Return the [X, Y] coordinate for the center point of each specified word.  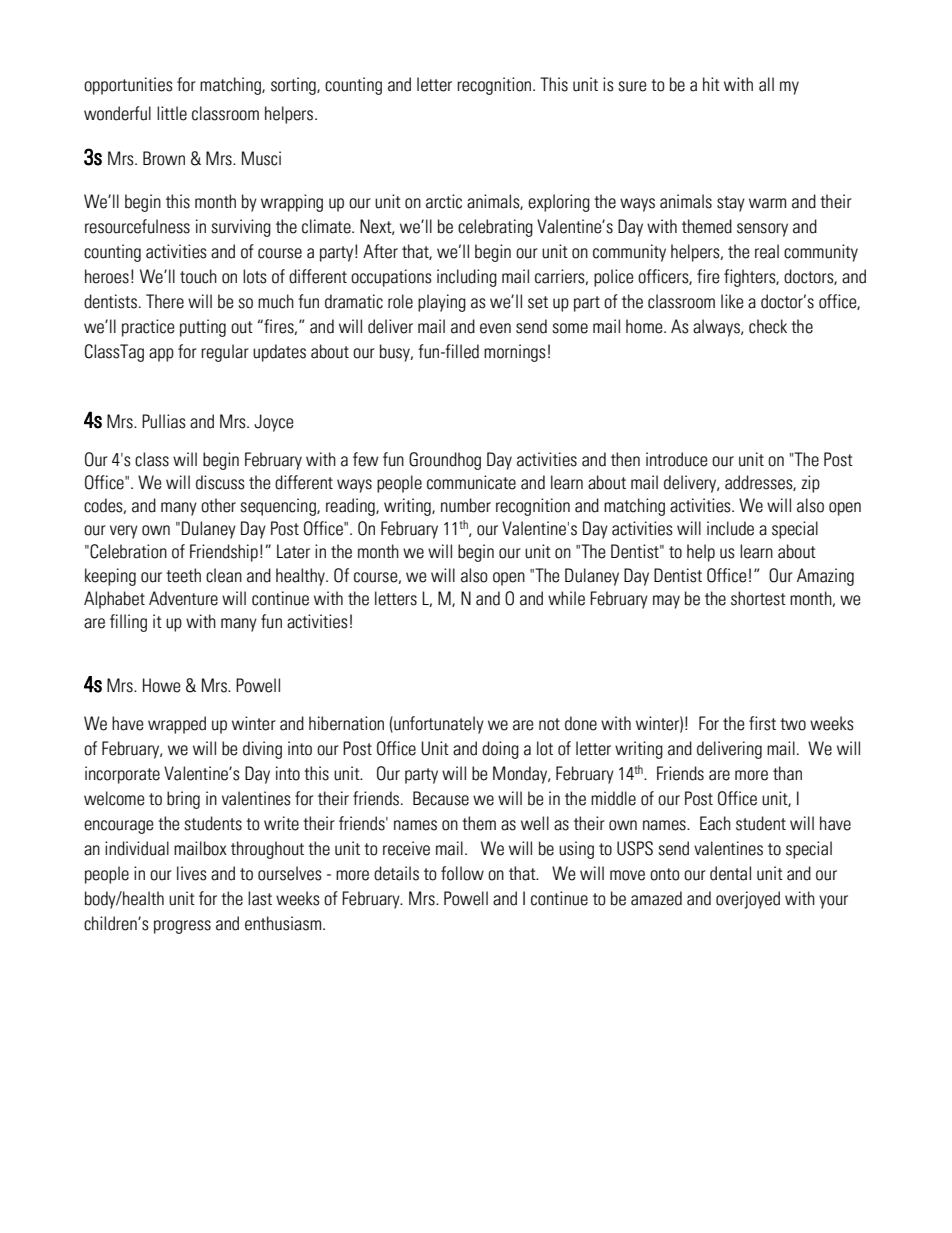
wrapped [177, 725]
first [762, 723]
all [766, 84]
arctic [444, 201]
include [730, 528]
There [165, 301]
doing [500, 750]
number [466, 505]
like [732, 301]
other [218, 505]
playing [442, 303]
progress [182, 927]
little [172, 113]
